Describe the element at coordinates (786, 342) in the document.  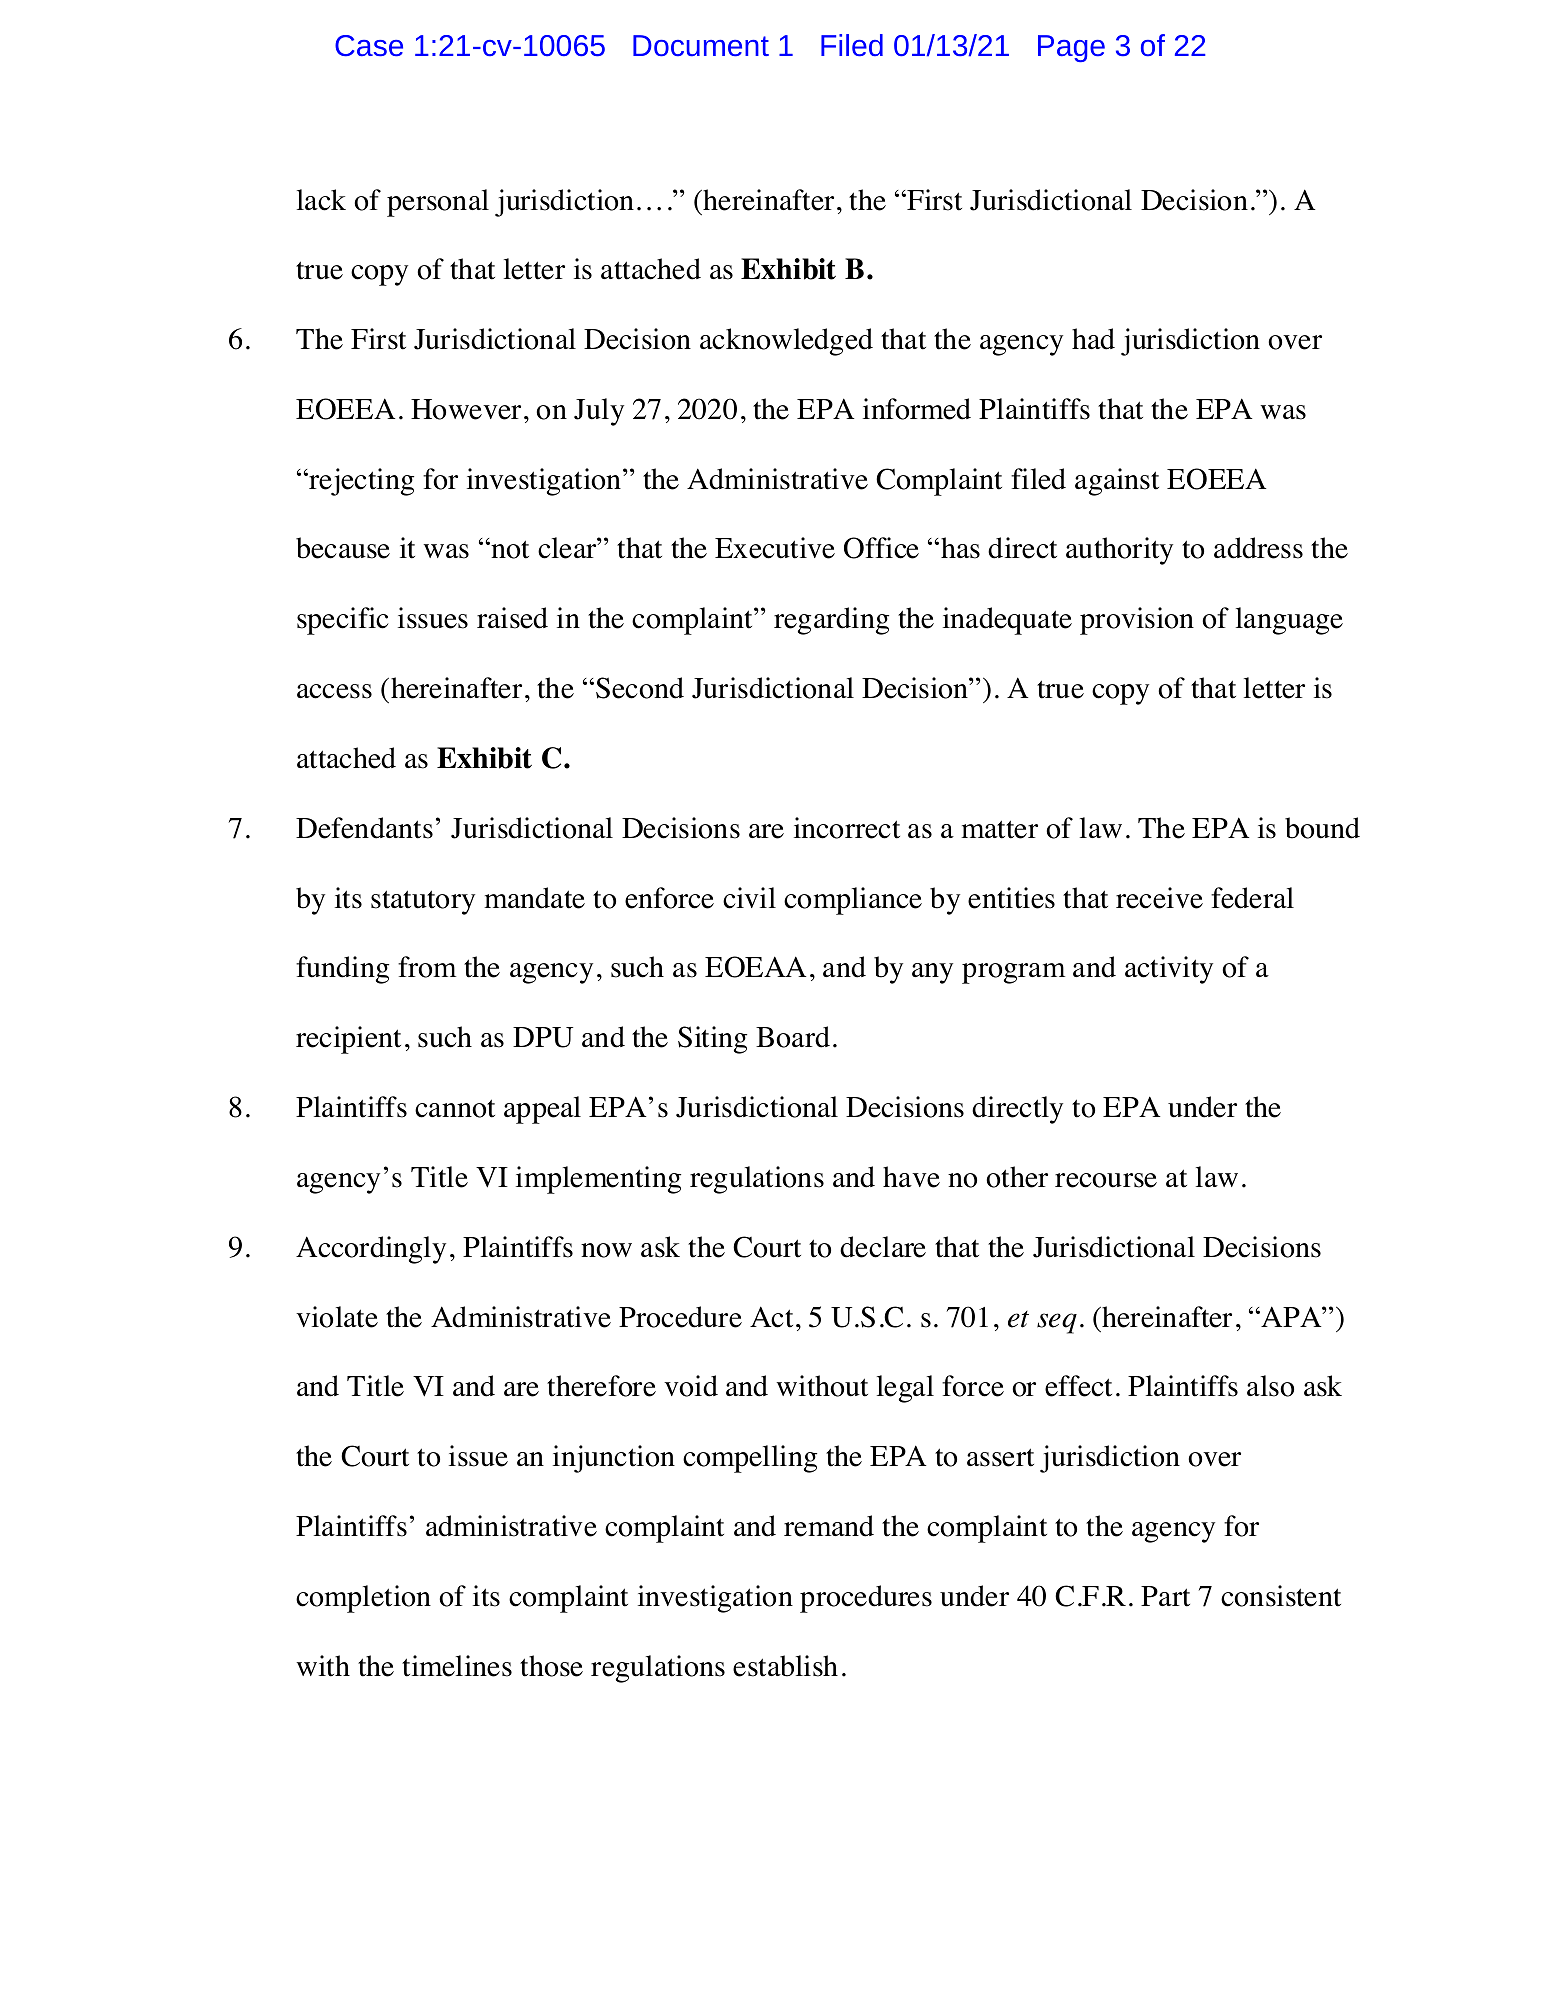
I see `acknowledged` at that location.
